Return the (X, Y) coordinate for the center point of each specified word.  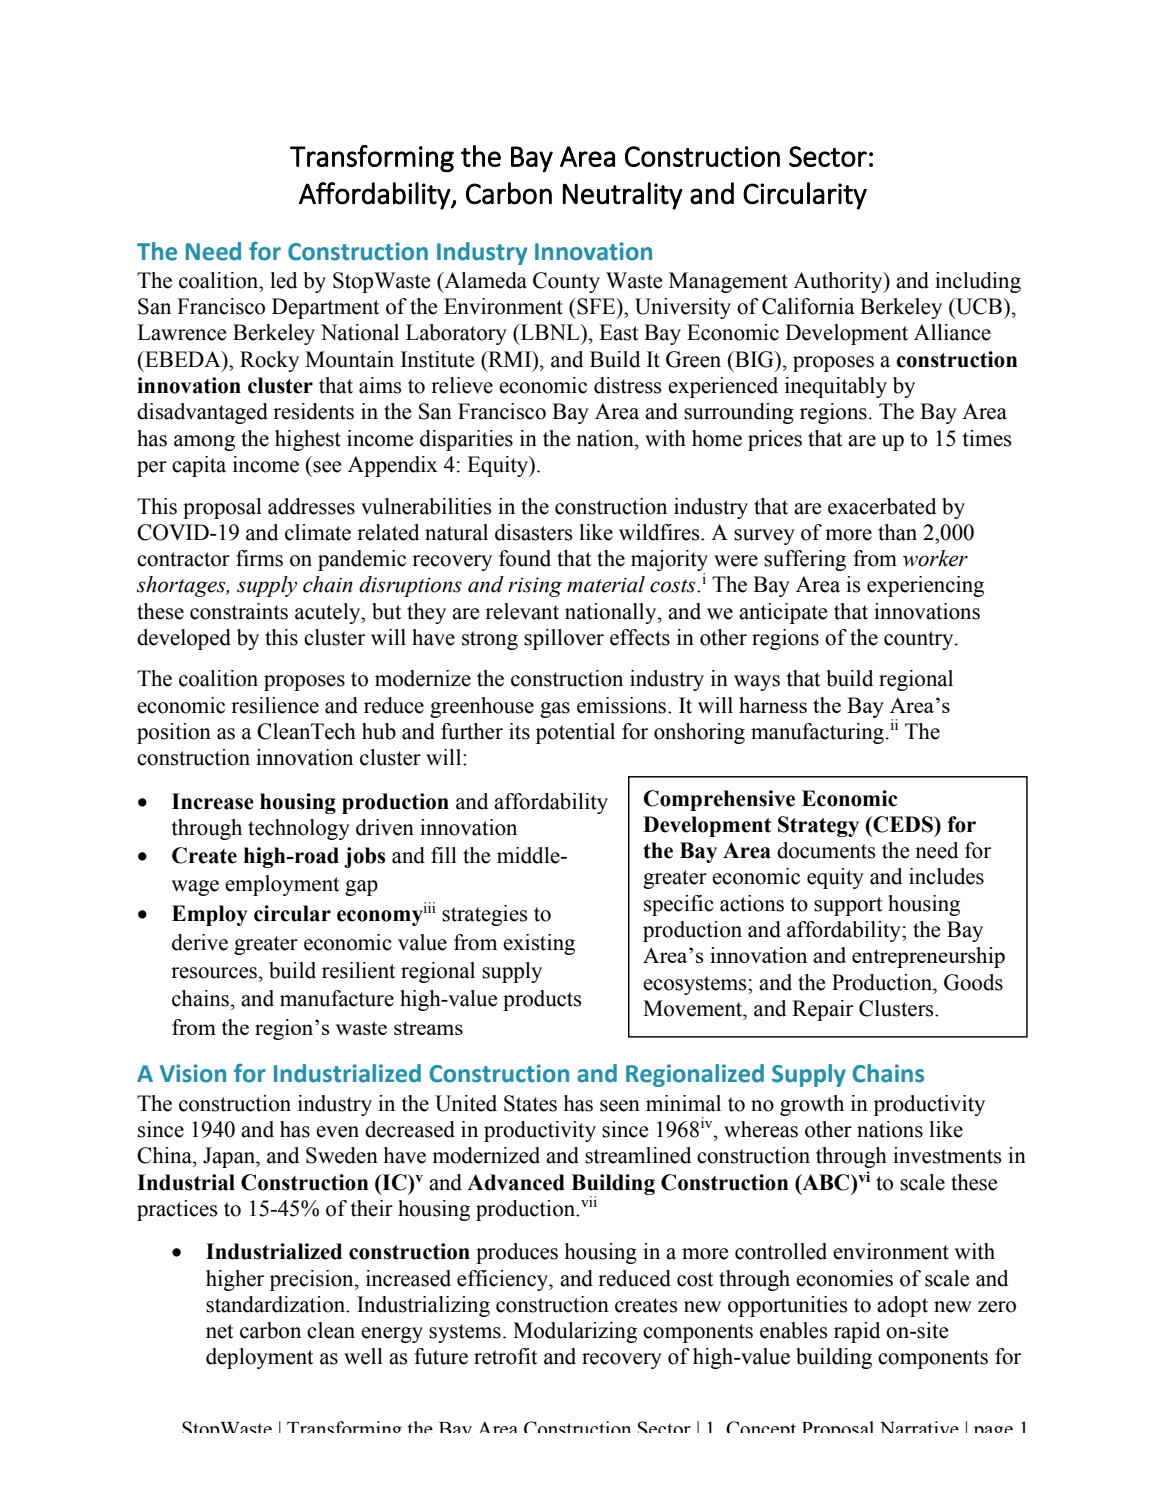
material (606, 584)
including (978, 282)
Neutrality (623, 196)
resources (214, 973)
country (920, 640)
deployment (260, 1358)
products (542, 1000)
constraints (239, 611)
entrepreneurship (928, 957)
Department (326, 308)
